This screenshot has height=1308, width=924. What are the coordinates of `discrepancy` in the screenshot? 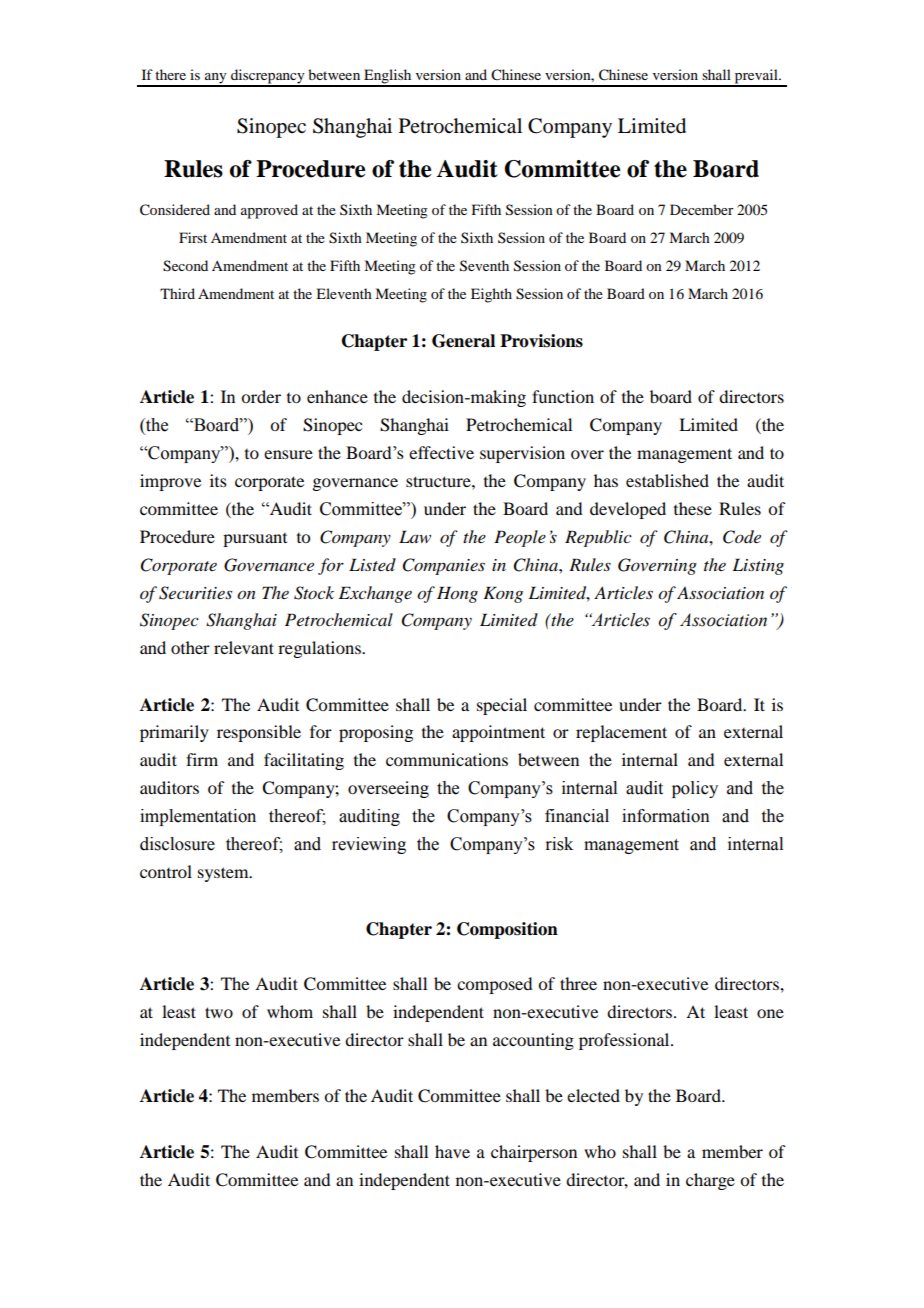 It's located at (268, 77).
